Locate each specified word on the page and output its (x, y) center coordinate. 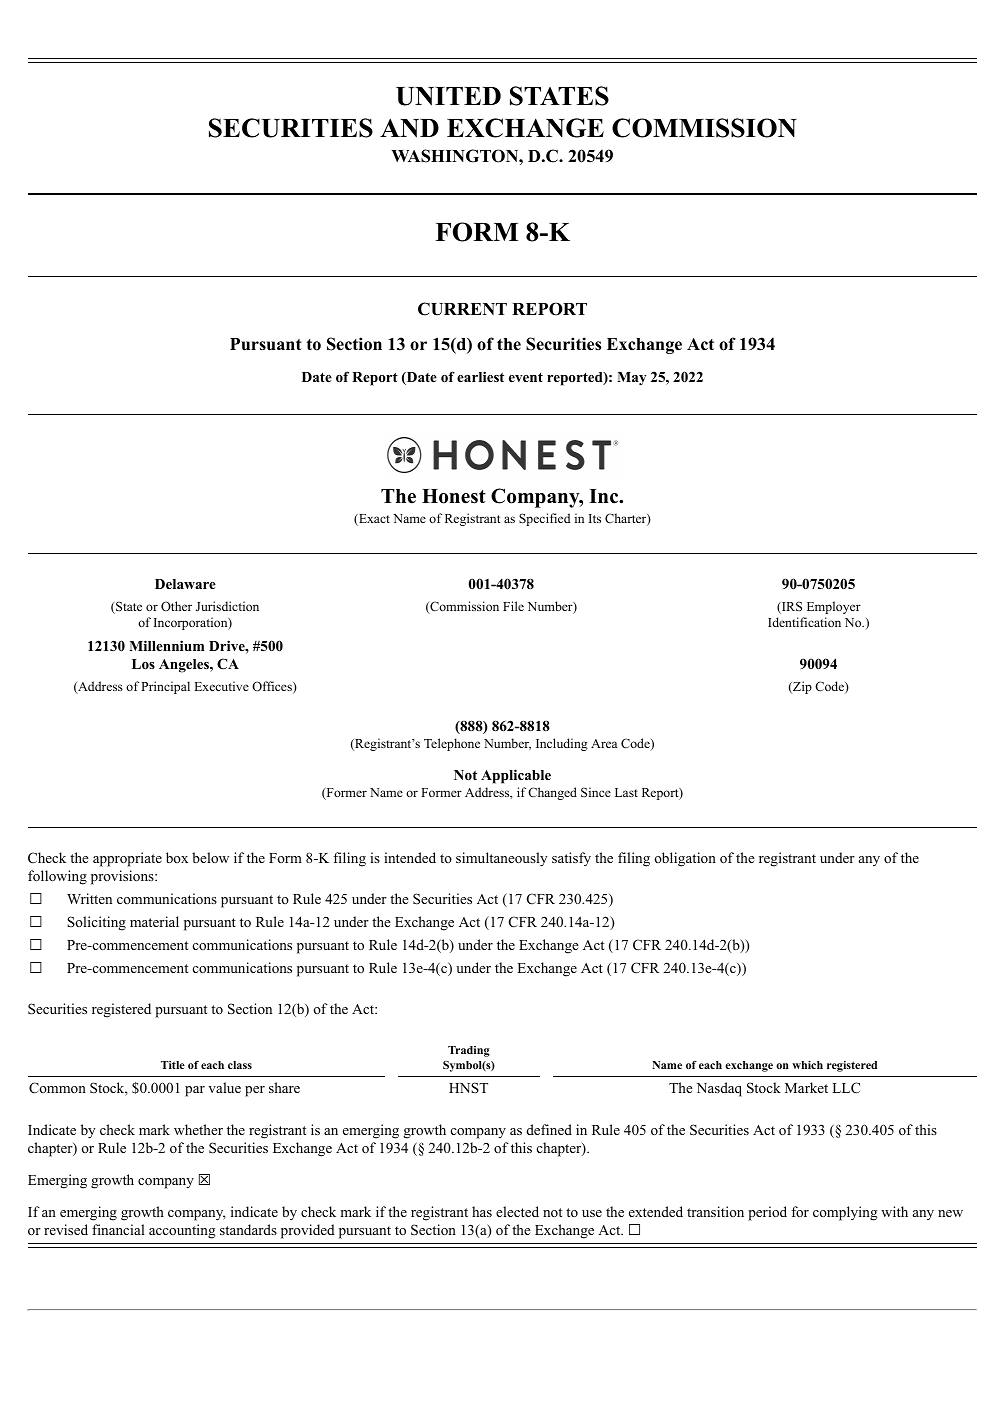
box (177, 857)
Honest (454, 496)
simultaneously (501, 859)
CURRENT (462, 309)
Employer (834, 607)
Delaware (185, 584)
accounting (182, 1231)
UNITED (448, 96)
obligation (685, 859)
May (631, 379)
